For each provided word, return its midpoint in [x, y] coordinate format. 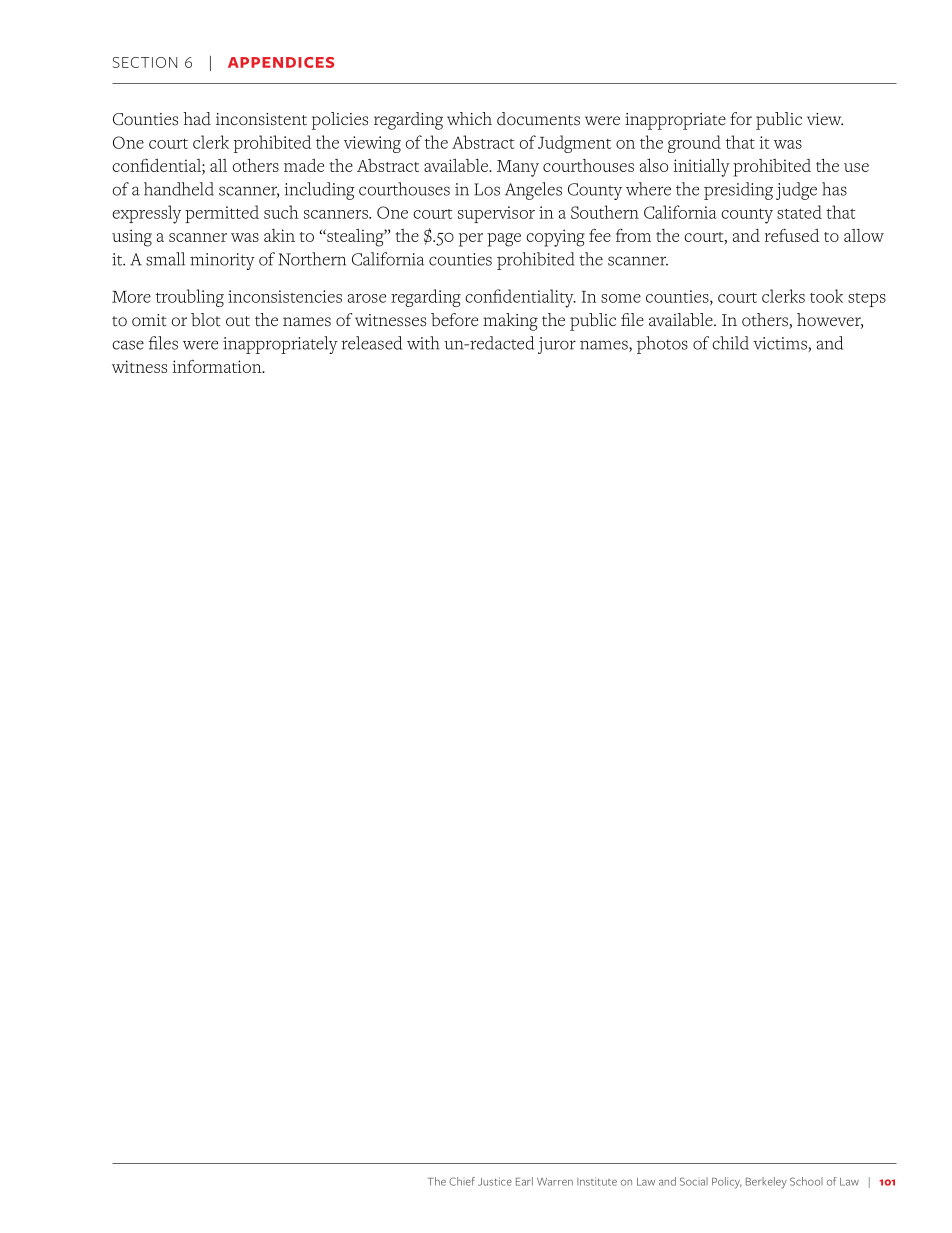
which [469, 118]
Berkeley [766, 1183]
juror [557, 345]
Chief [462, 1181]
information [218, 366]
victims [781, 344]
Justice [495, 1181]
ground [694, 144]
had [197, 119]
